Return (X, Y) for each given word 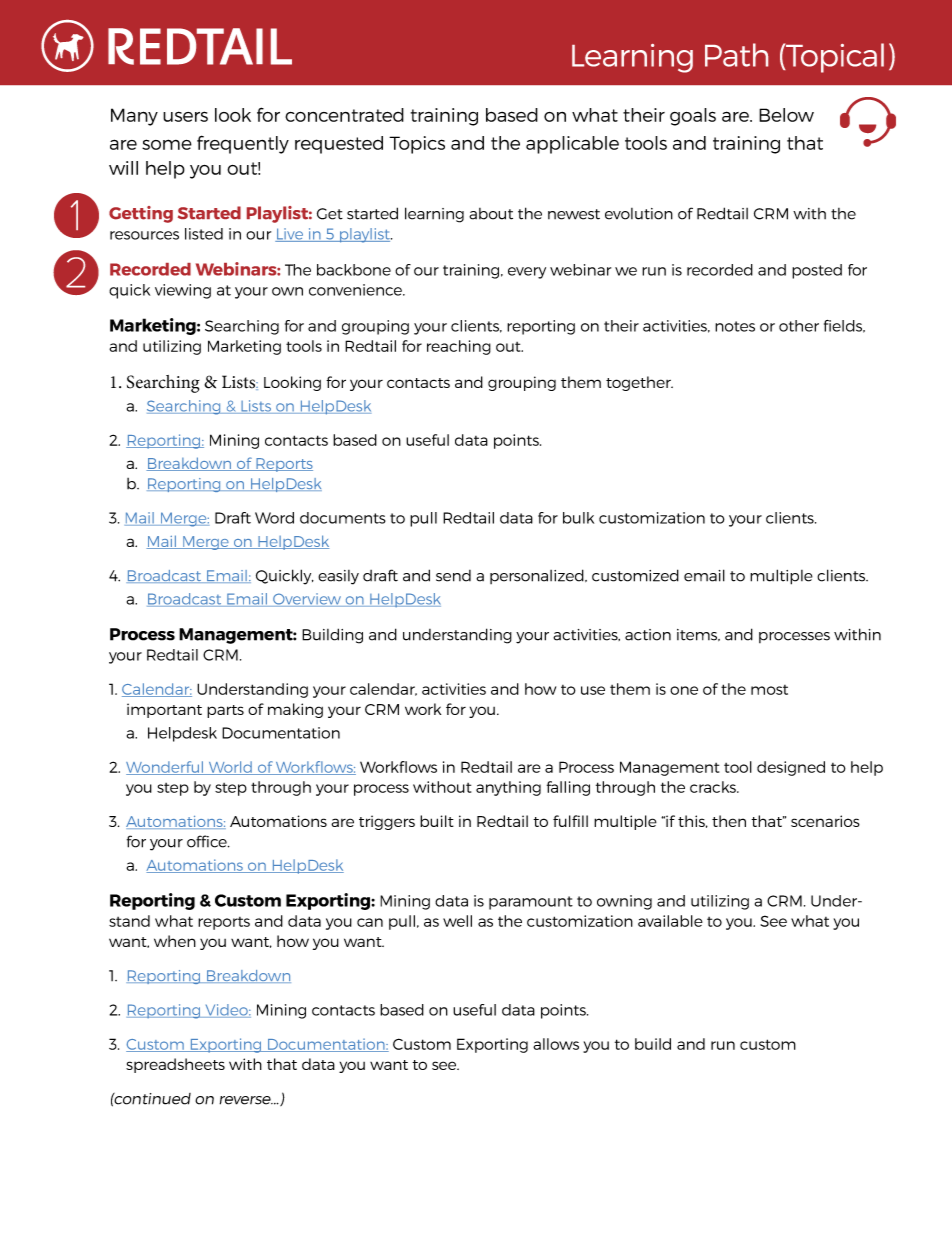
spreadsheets (175, 1065)
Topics (417, 145)
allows (556, 1044)
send (453, 576)
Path (736, 55)
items (698, 635)
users (185, 116)
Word (274, 518)
